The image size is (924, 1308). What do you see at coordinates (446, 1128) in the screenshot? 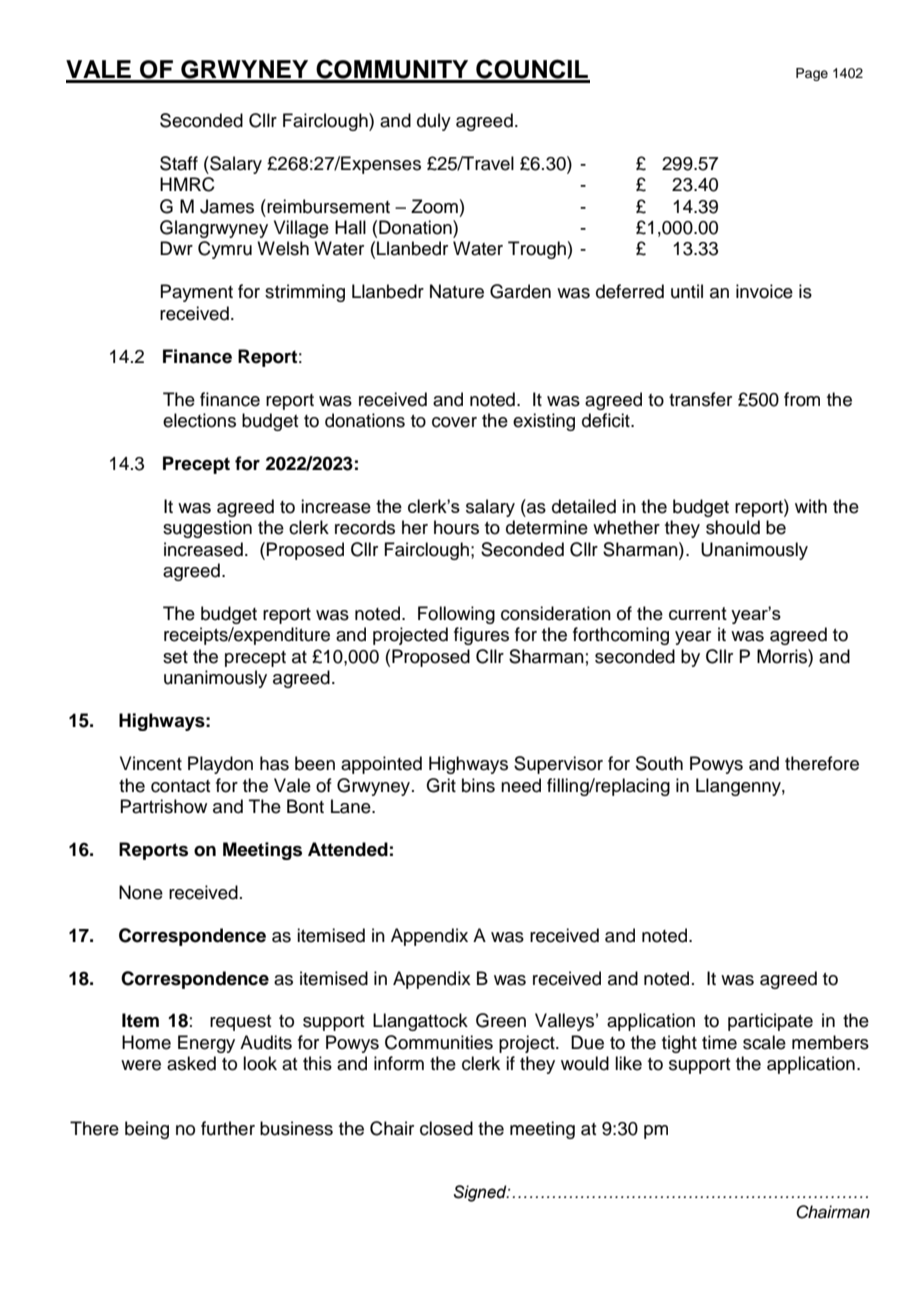
I see `closed` at bounding box center [446, 1128].
